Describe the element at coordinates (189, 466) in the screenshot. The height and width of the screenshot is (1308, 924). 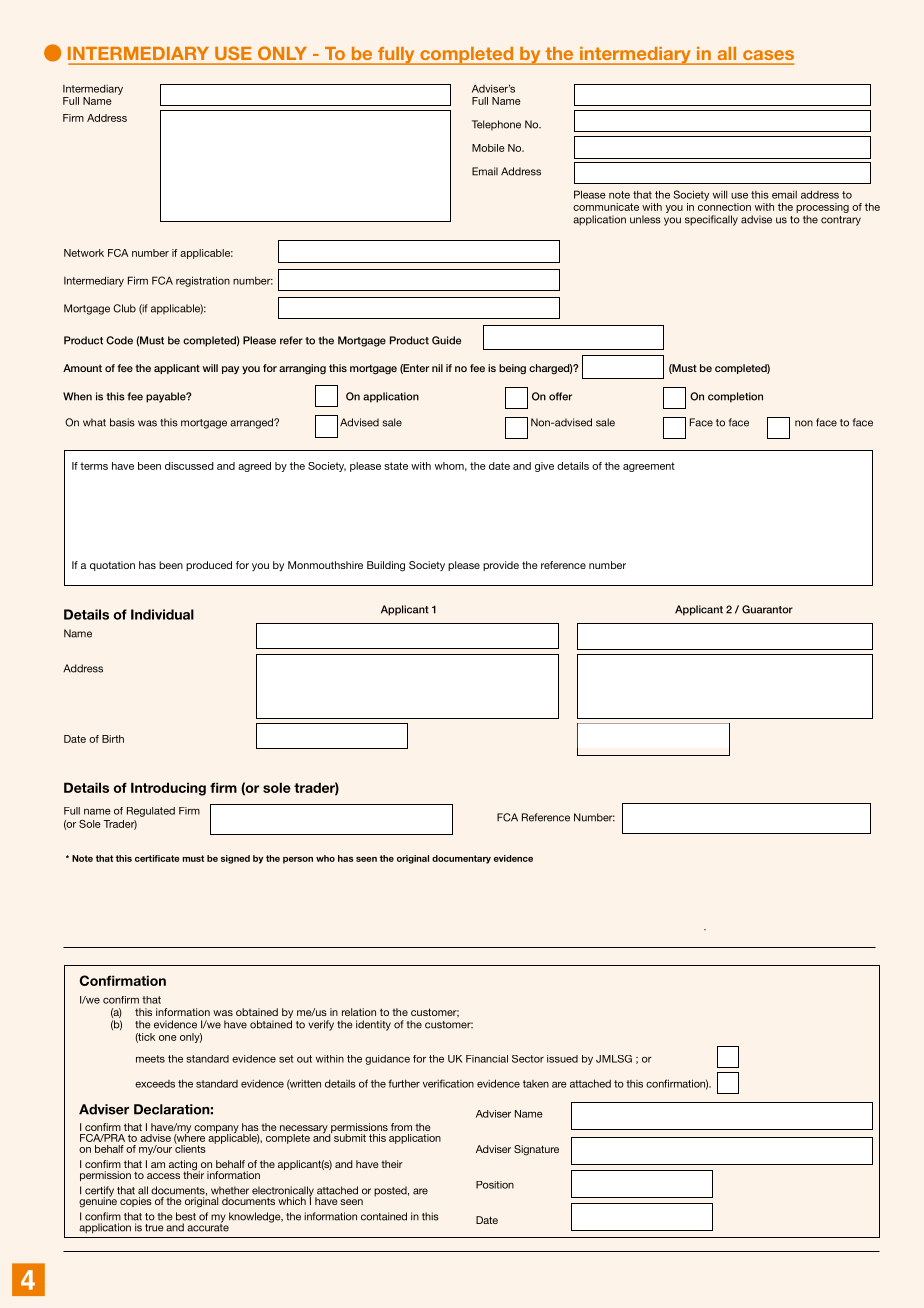
I see `discussed` at that location.
